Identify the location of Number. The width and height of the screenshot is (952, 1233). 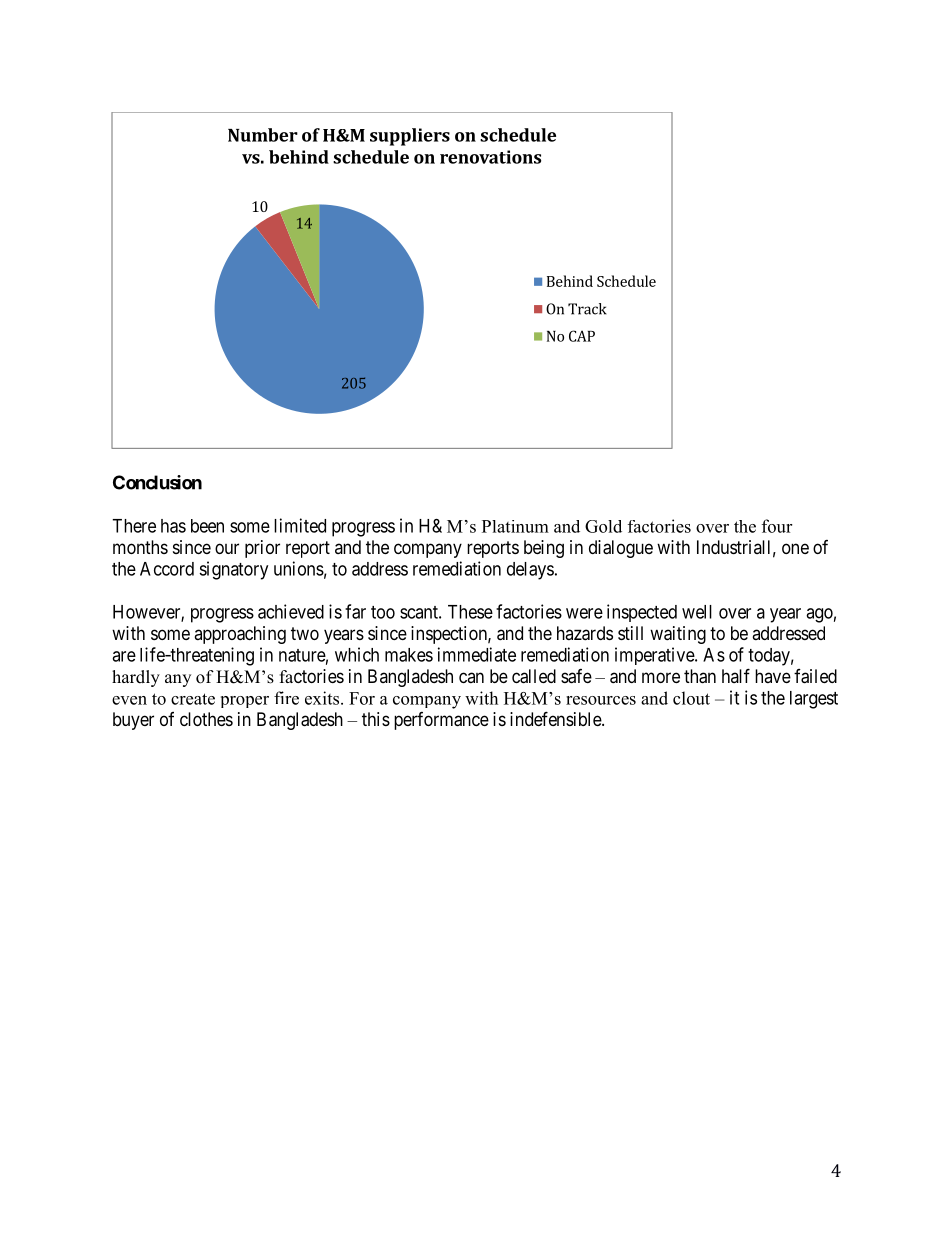
(263, 135).
